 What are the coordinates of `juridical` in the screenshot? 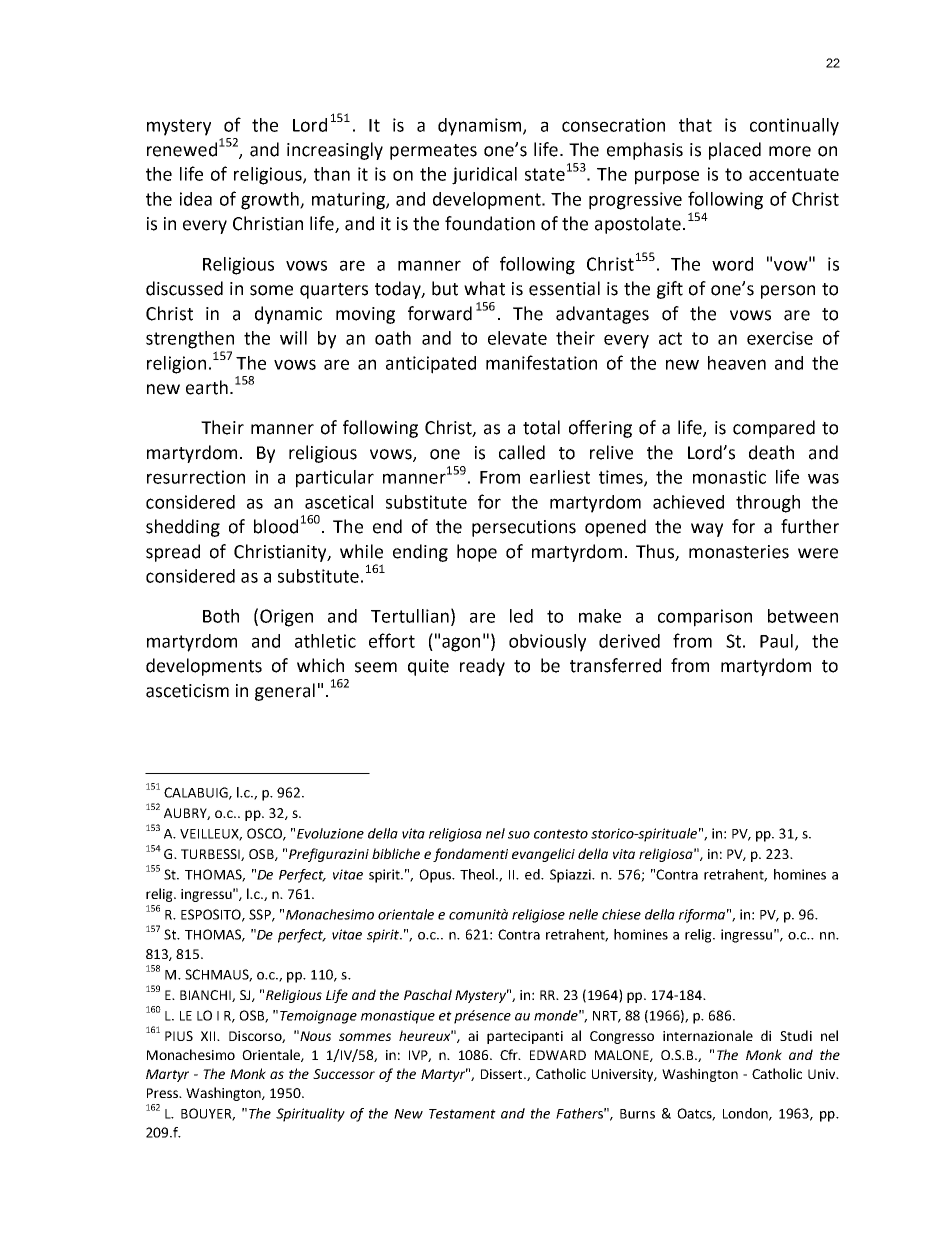 It's located at (484, 176).
